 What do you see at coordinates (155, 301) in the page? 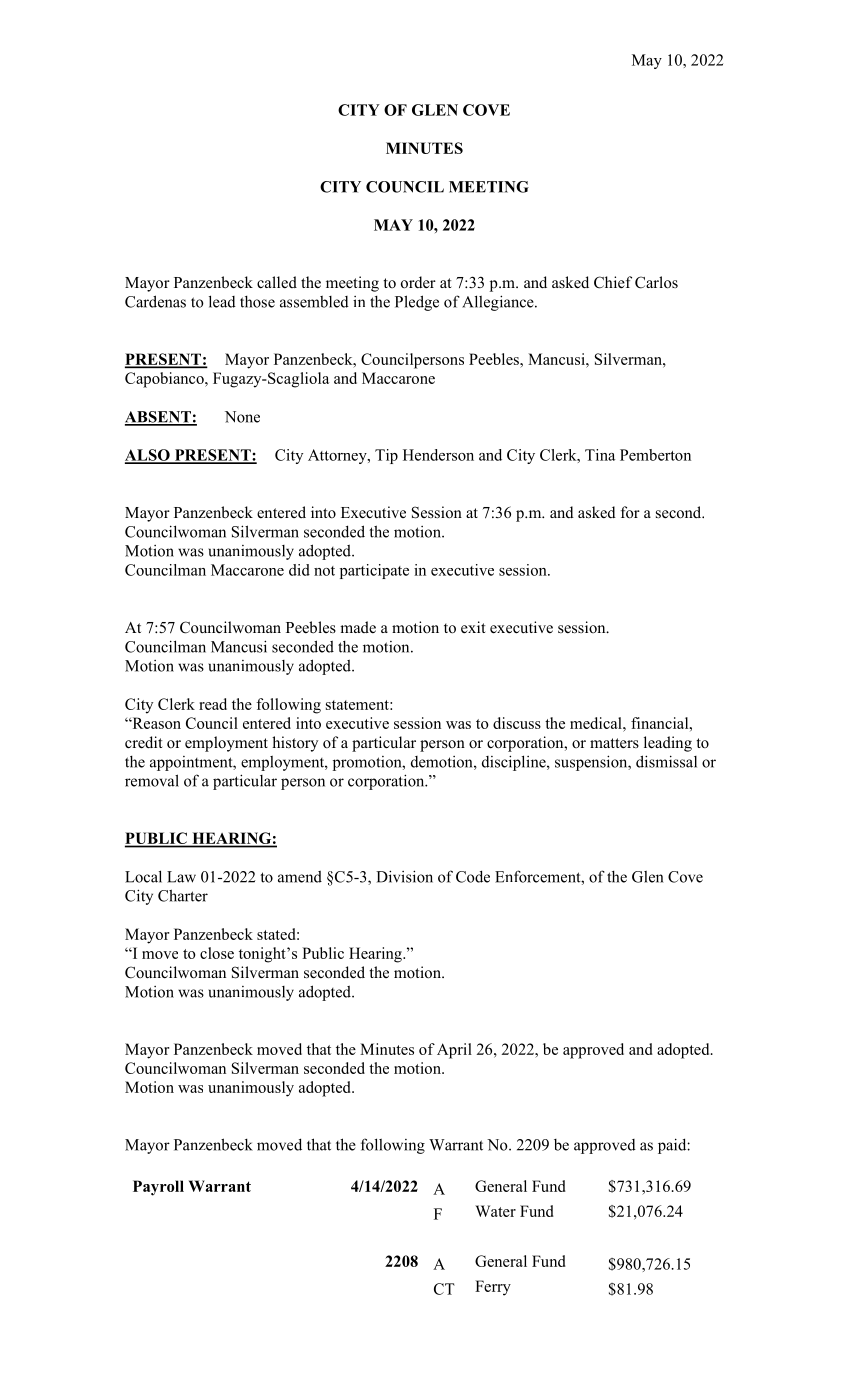
I see `Cardenas` at bounding box center [155, 301].
